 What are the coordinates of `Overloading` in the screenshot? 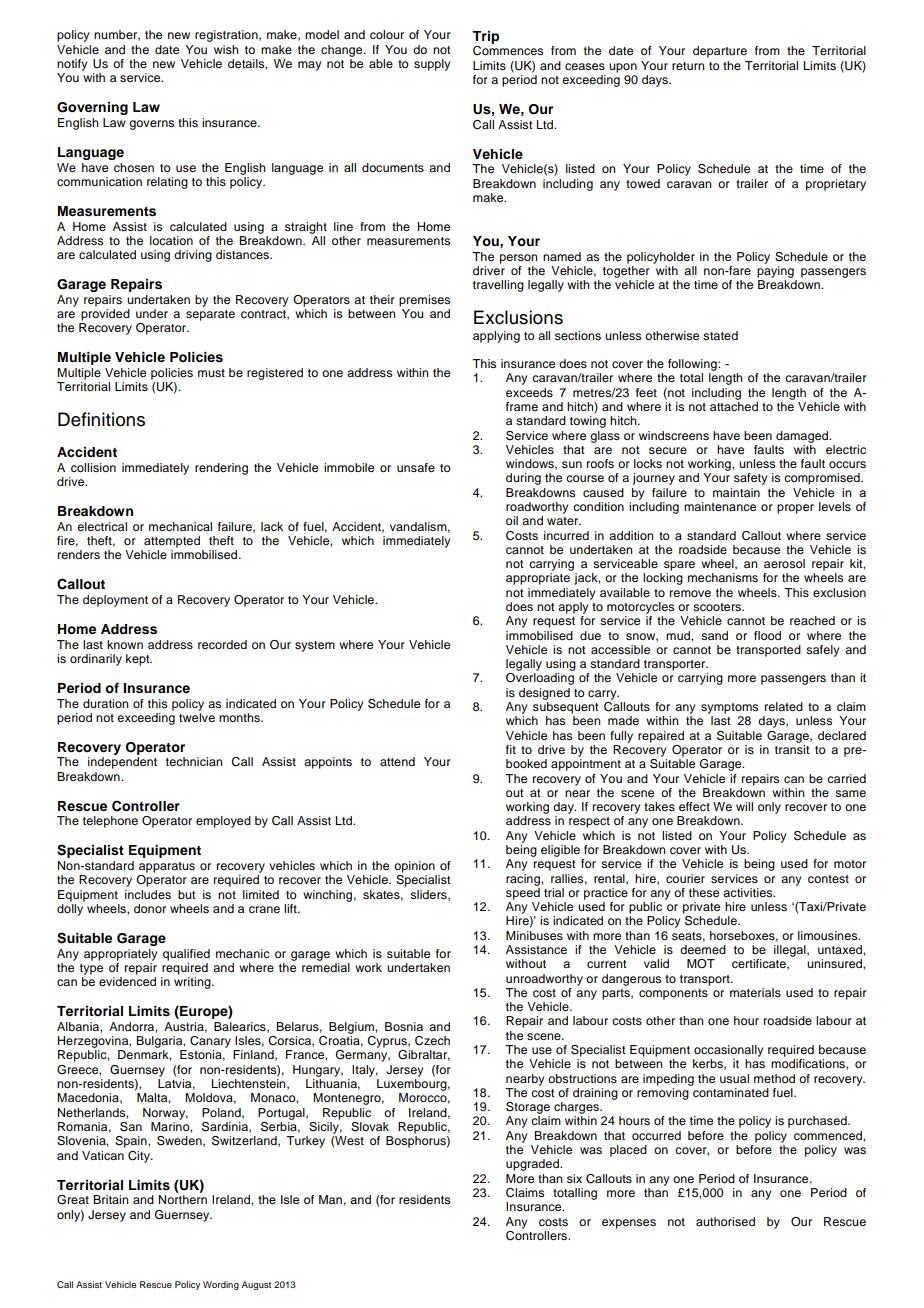 It's located at (540, 679).
